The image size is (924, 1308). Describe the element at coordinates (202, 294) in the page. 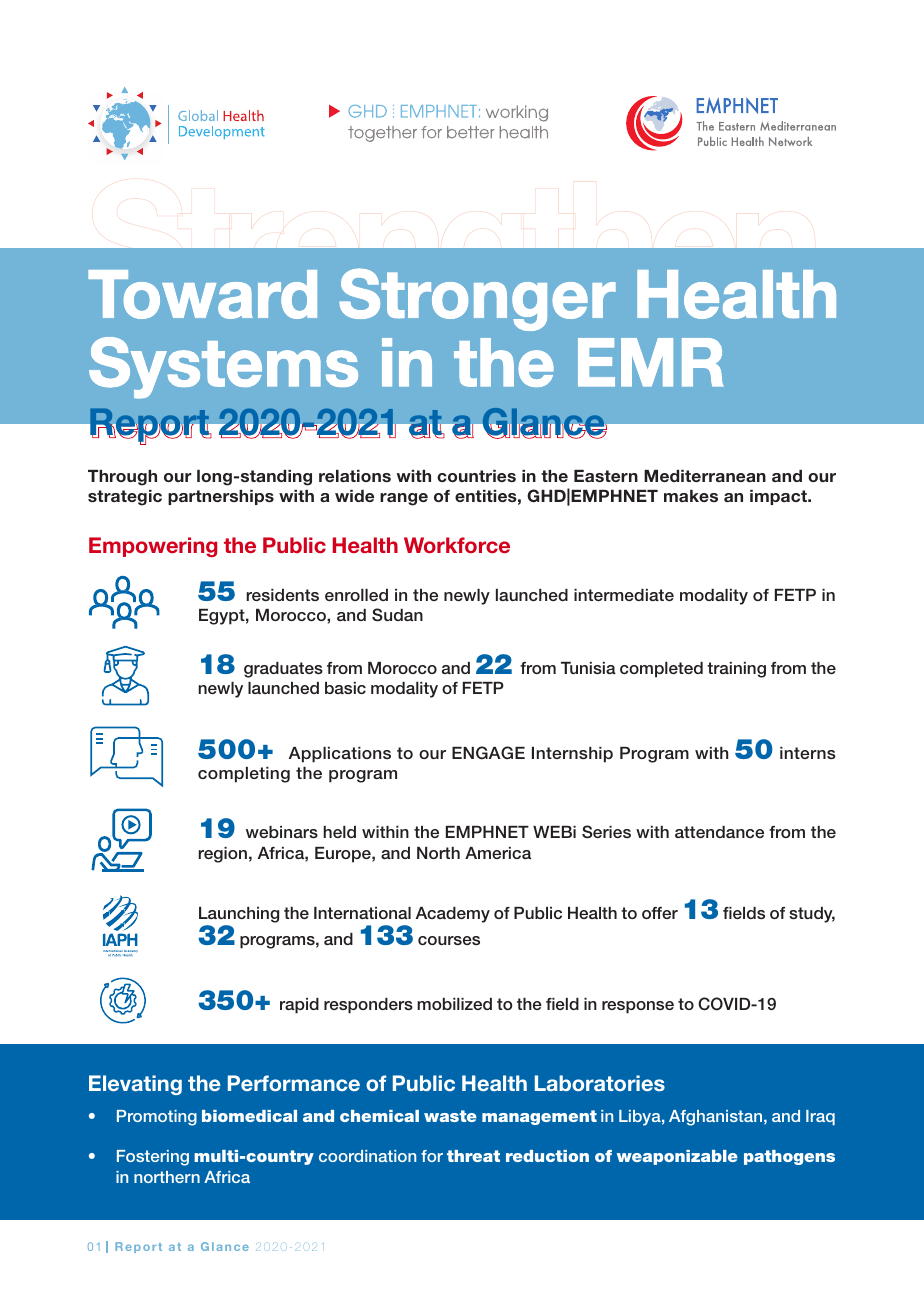

I see `Toward` at that location.
